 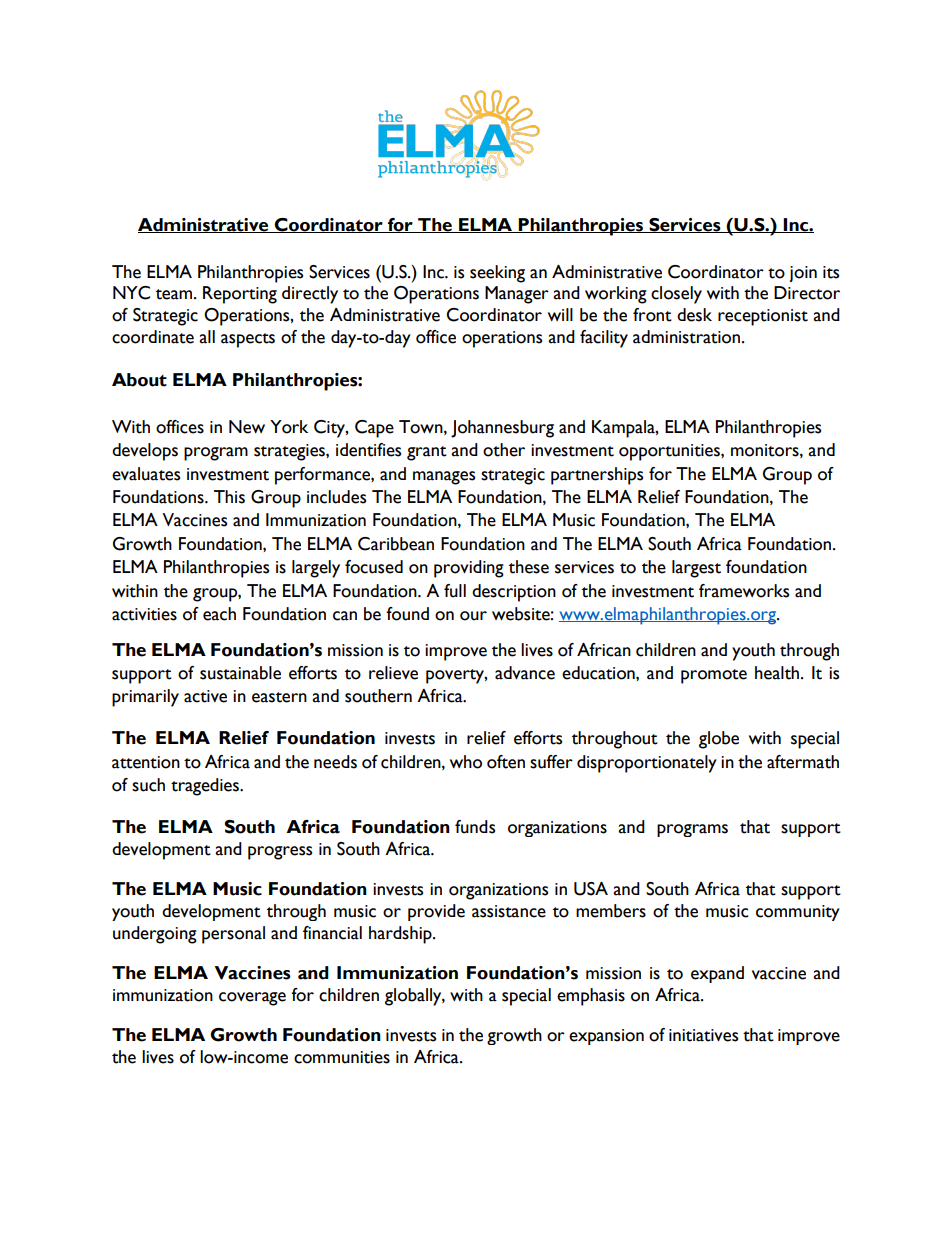 What do you see at coordinates (252, 999) in the document?
I see `coverage` at bounding box center [252, 999].
